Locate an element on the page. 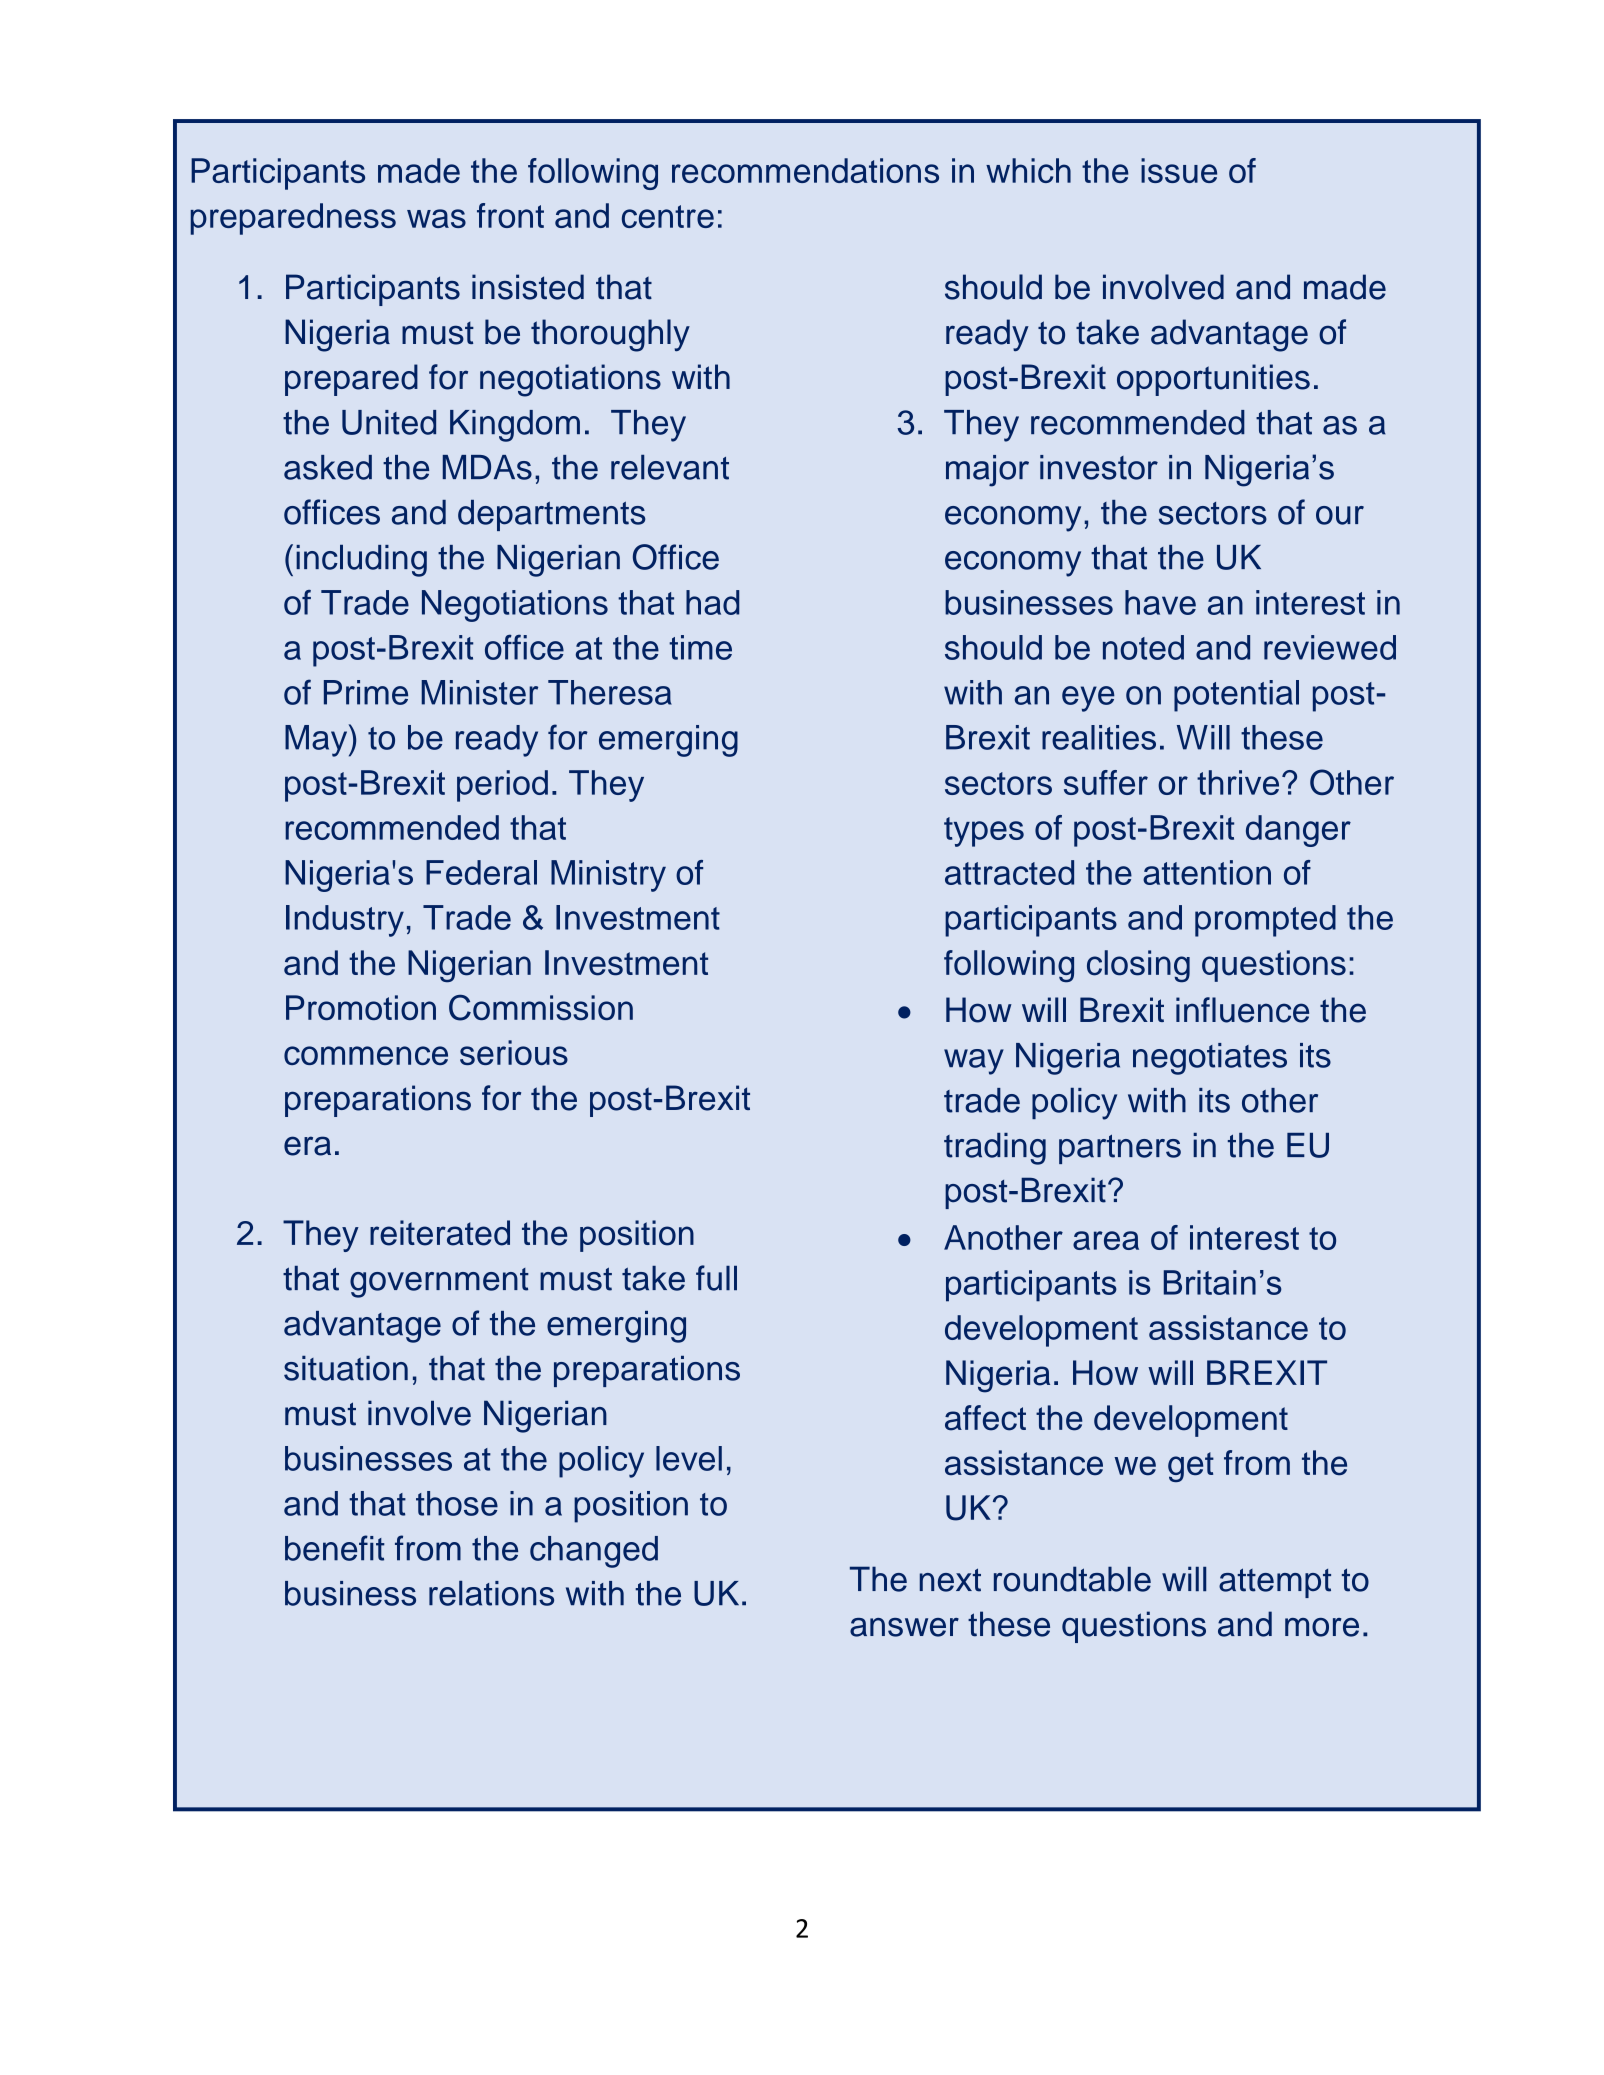 Image resolution: width=1604 pixels, height=2075 pixels. Federal is located at coordinates (481, 872).
